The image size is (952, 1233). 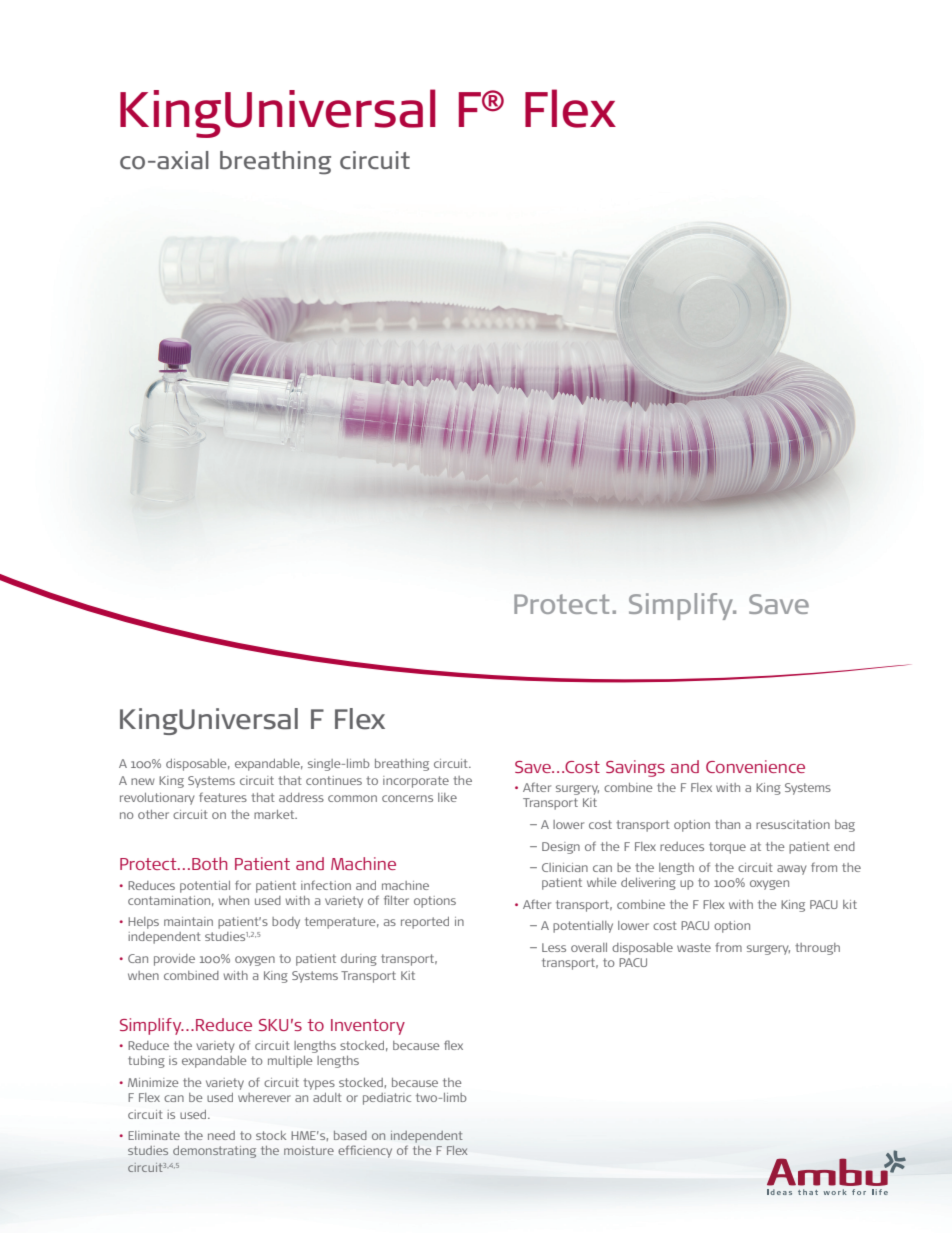 I want to click on Convenience, so click(x=755, y=766).
